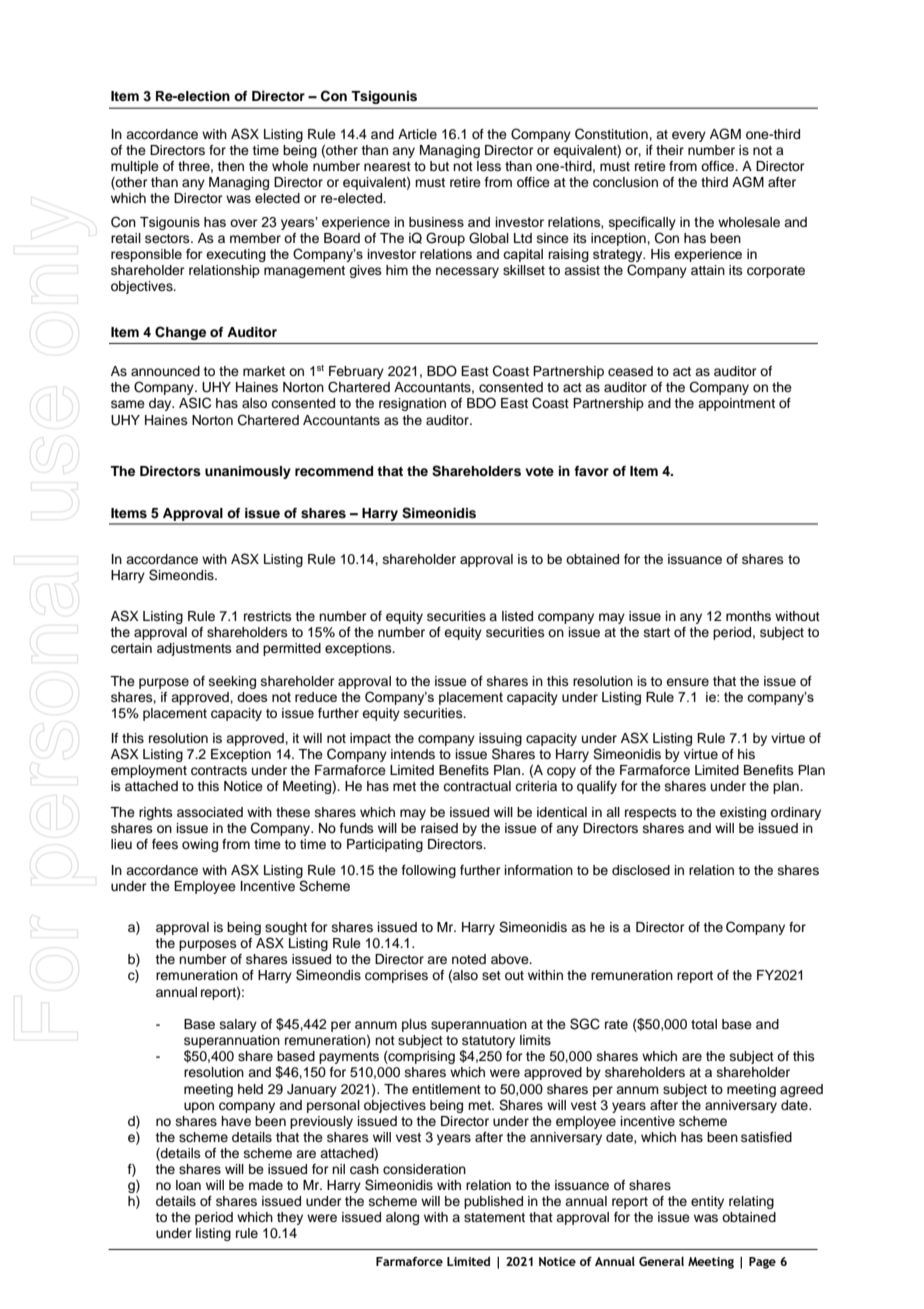  Describe the element at coordinates (494, 1217) in the document. I see `statement` at that location.
